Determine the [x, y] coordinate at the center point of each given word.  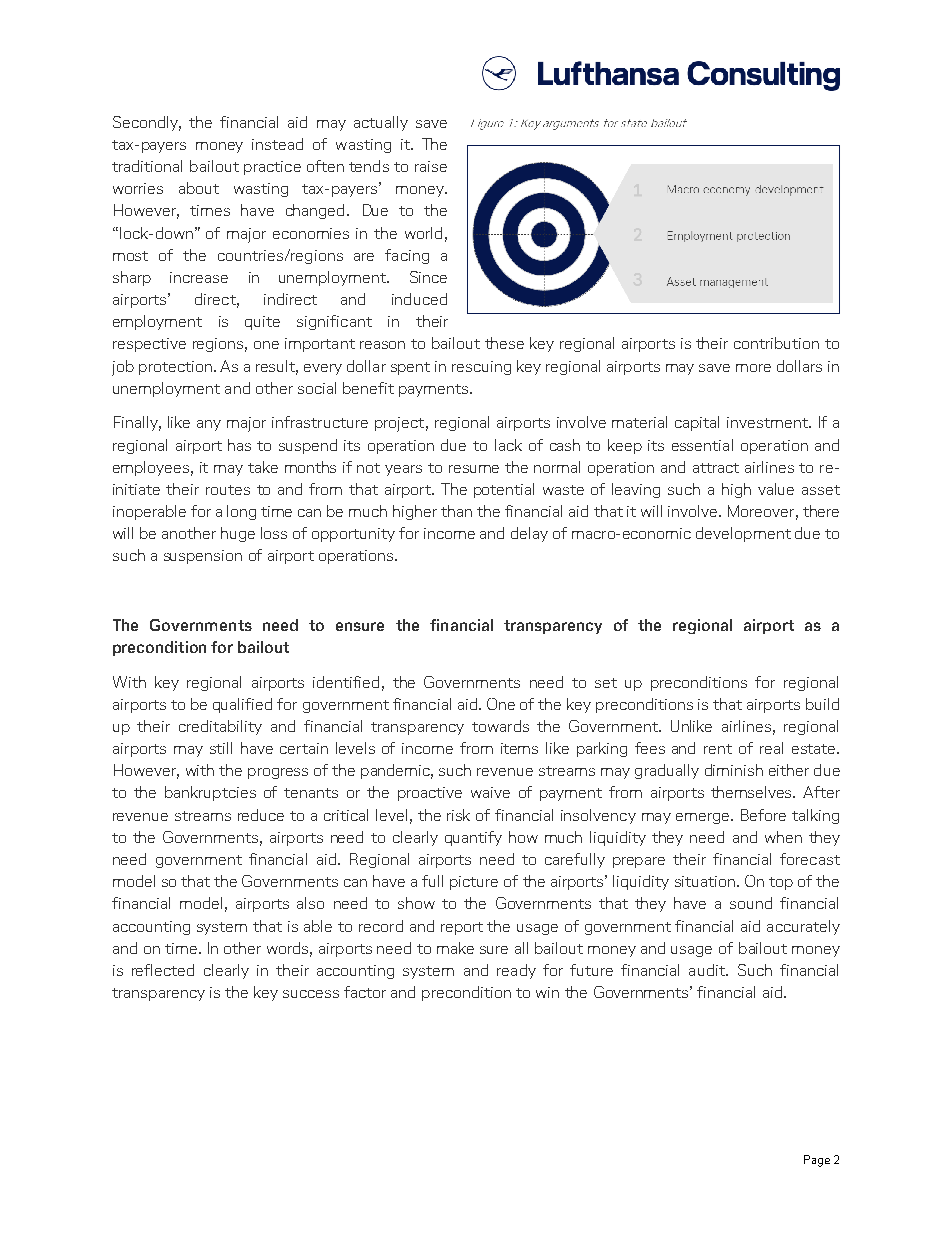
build [822, 704]
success [311, 994]
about [199, 188]
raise [431, 166]
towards [500, 726]
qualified [242, 705]
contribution [776, 343]
